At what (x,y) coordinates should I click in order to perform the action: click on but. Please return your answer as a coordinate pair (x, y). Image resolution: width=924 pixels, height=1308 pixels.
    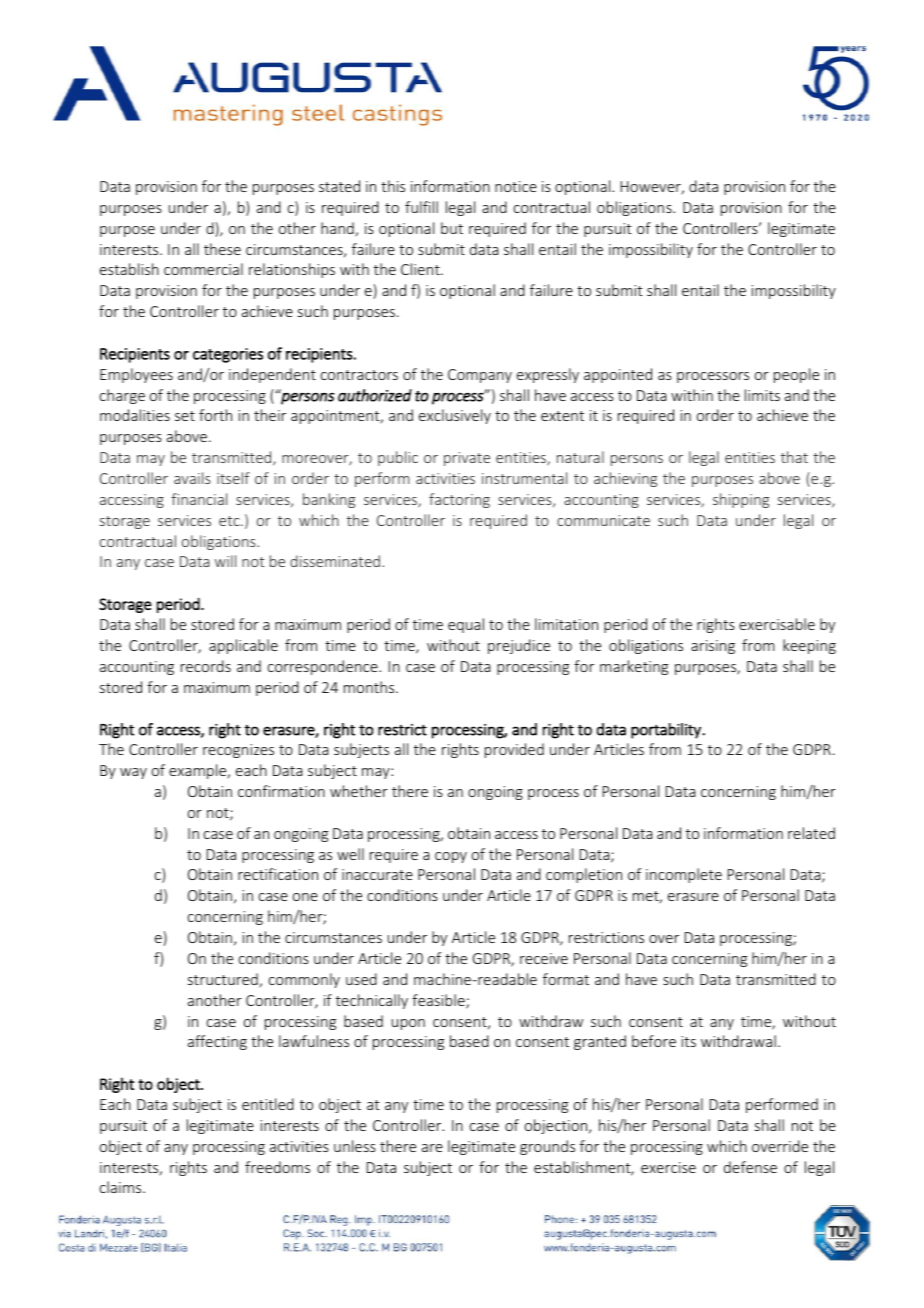
    Looking at the image, I should click on (452, 228).
